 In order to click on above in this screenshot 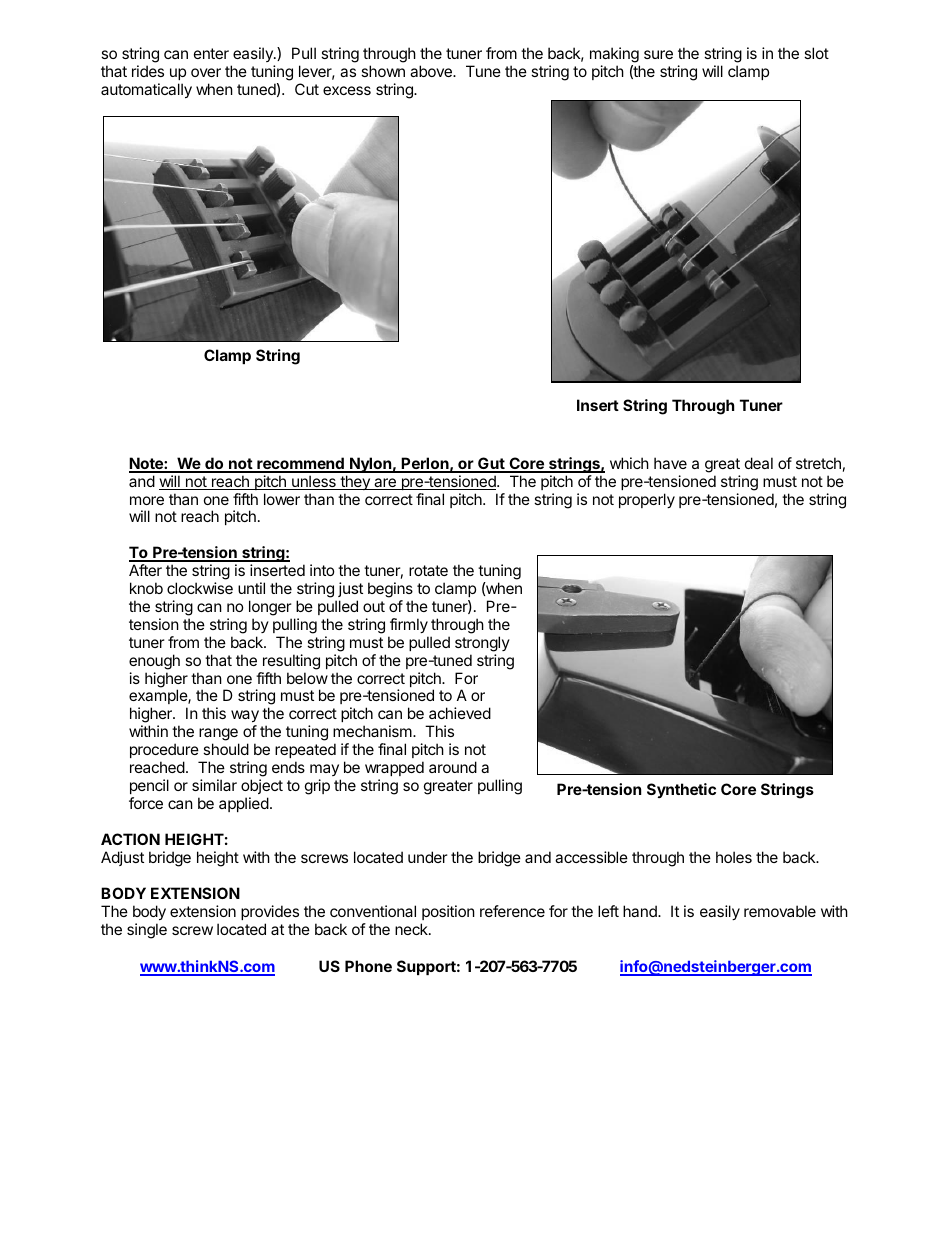, I will do `click(432, 71)`.
